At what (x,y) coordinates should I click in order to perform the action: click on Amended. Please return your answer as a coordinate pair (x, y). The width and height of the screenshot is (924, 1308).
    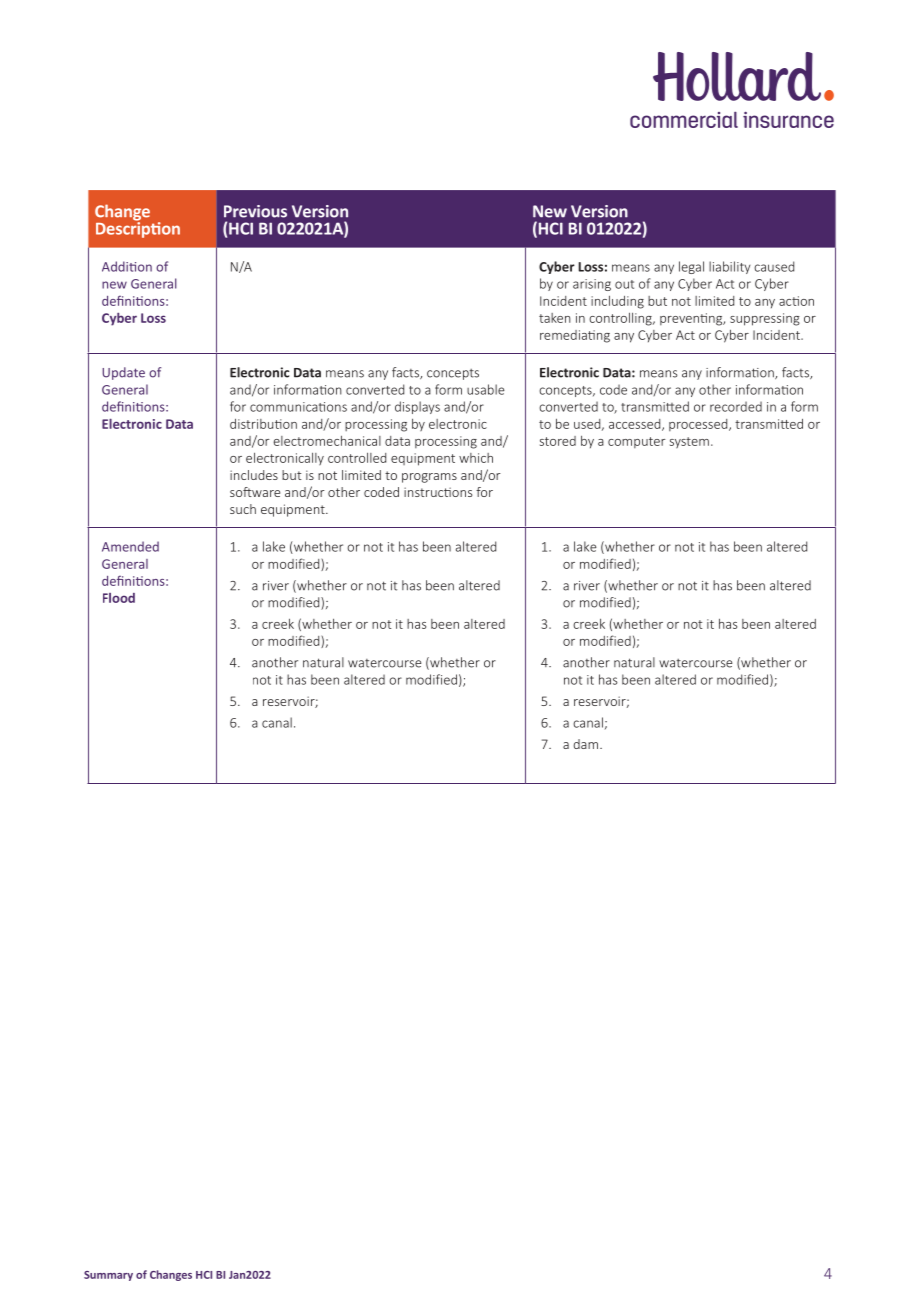
    Looking at the image, I should click on (130, 546).
